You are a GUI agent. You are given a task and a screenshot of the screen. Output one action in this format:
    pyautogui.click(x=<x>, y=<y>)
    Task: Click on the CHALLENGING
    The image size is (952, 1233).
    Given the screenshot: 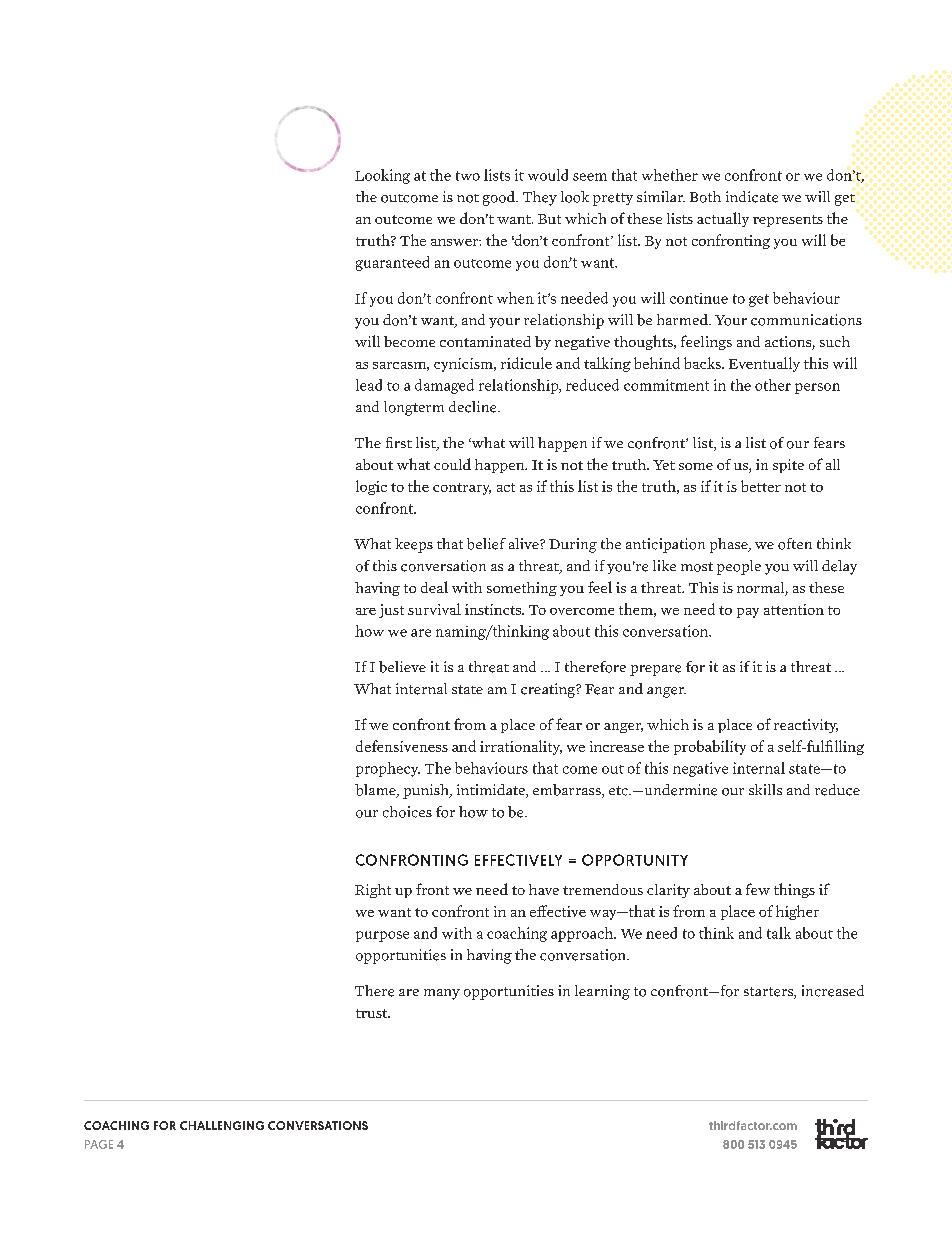 What is the action you would take?
    pyautogui.click(x=222, y=1125)
